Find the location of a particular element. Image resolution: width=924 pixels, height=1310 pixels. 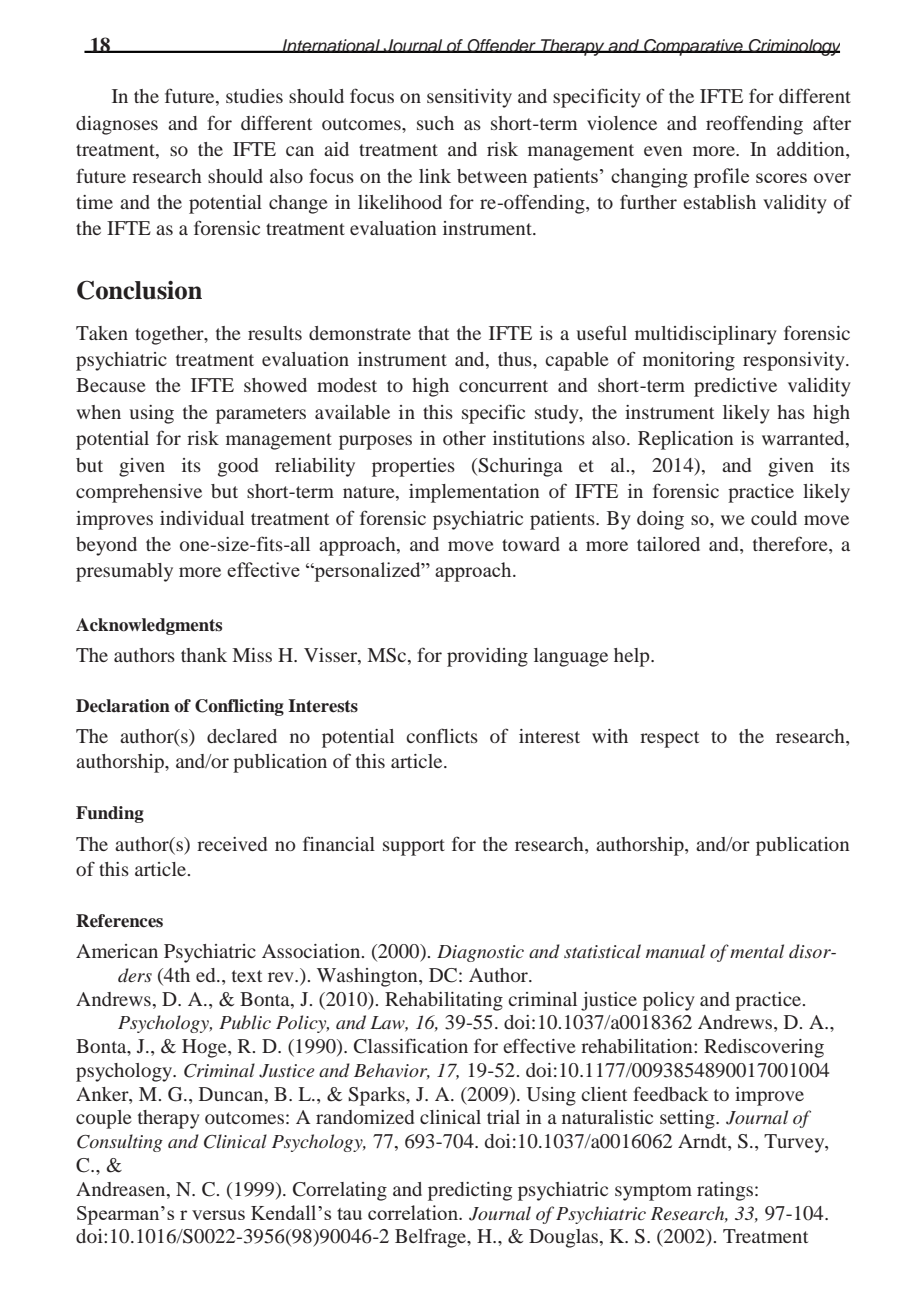

thank is located at coordinates (204, 655).
